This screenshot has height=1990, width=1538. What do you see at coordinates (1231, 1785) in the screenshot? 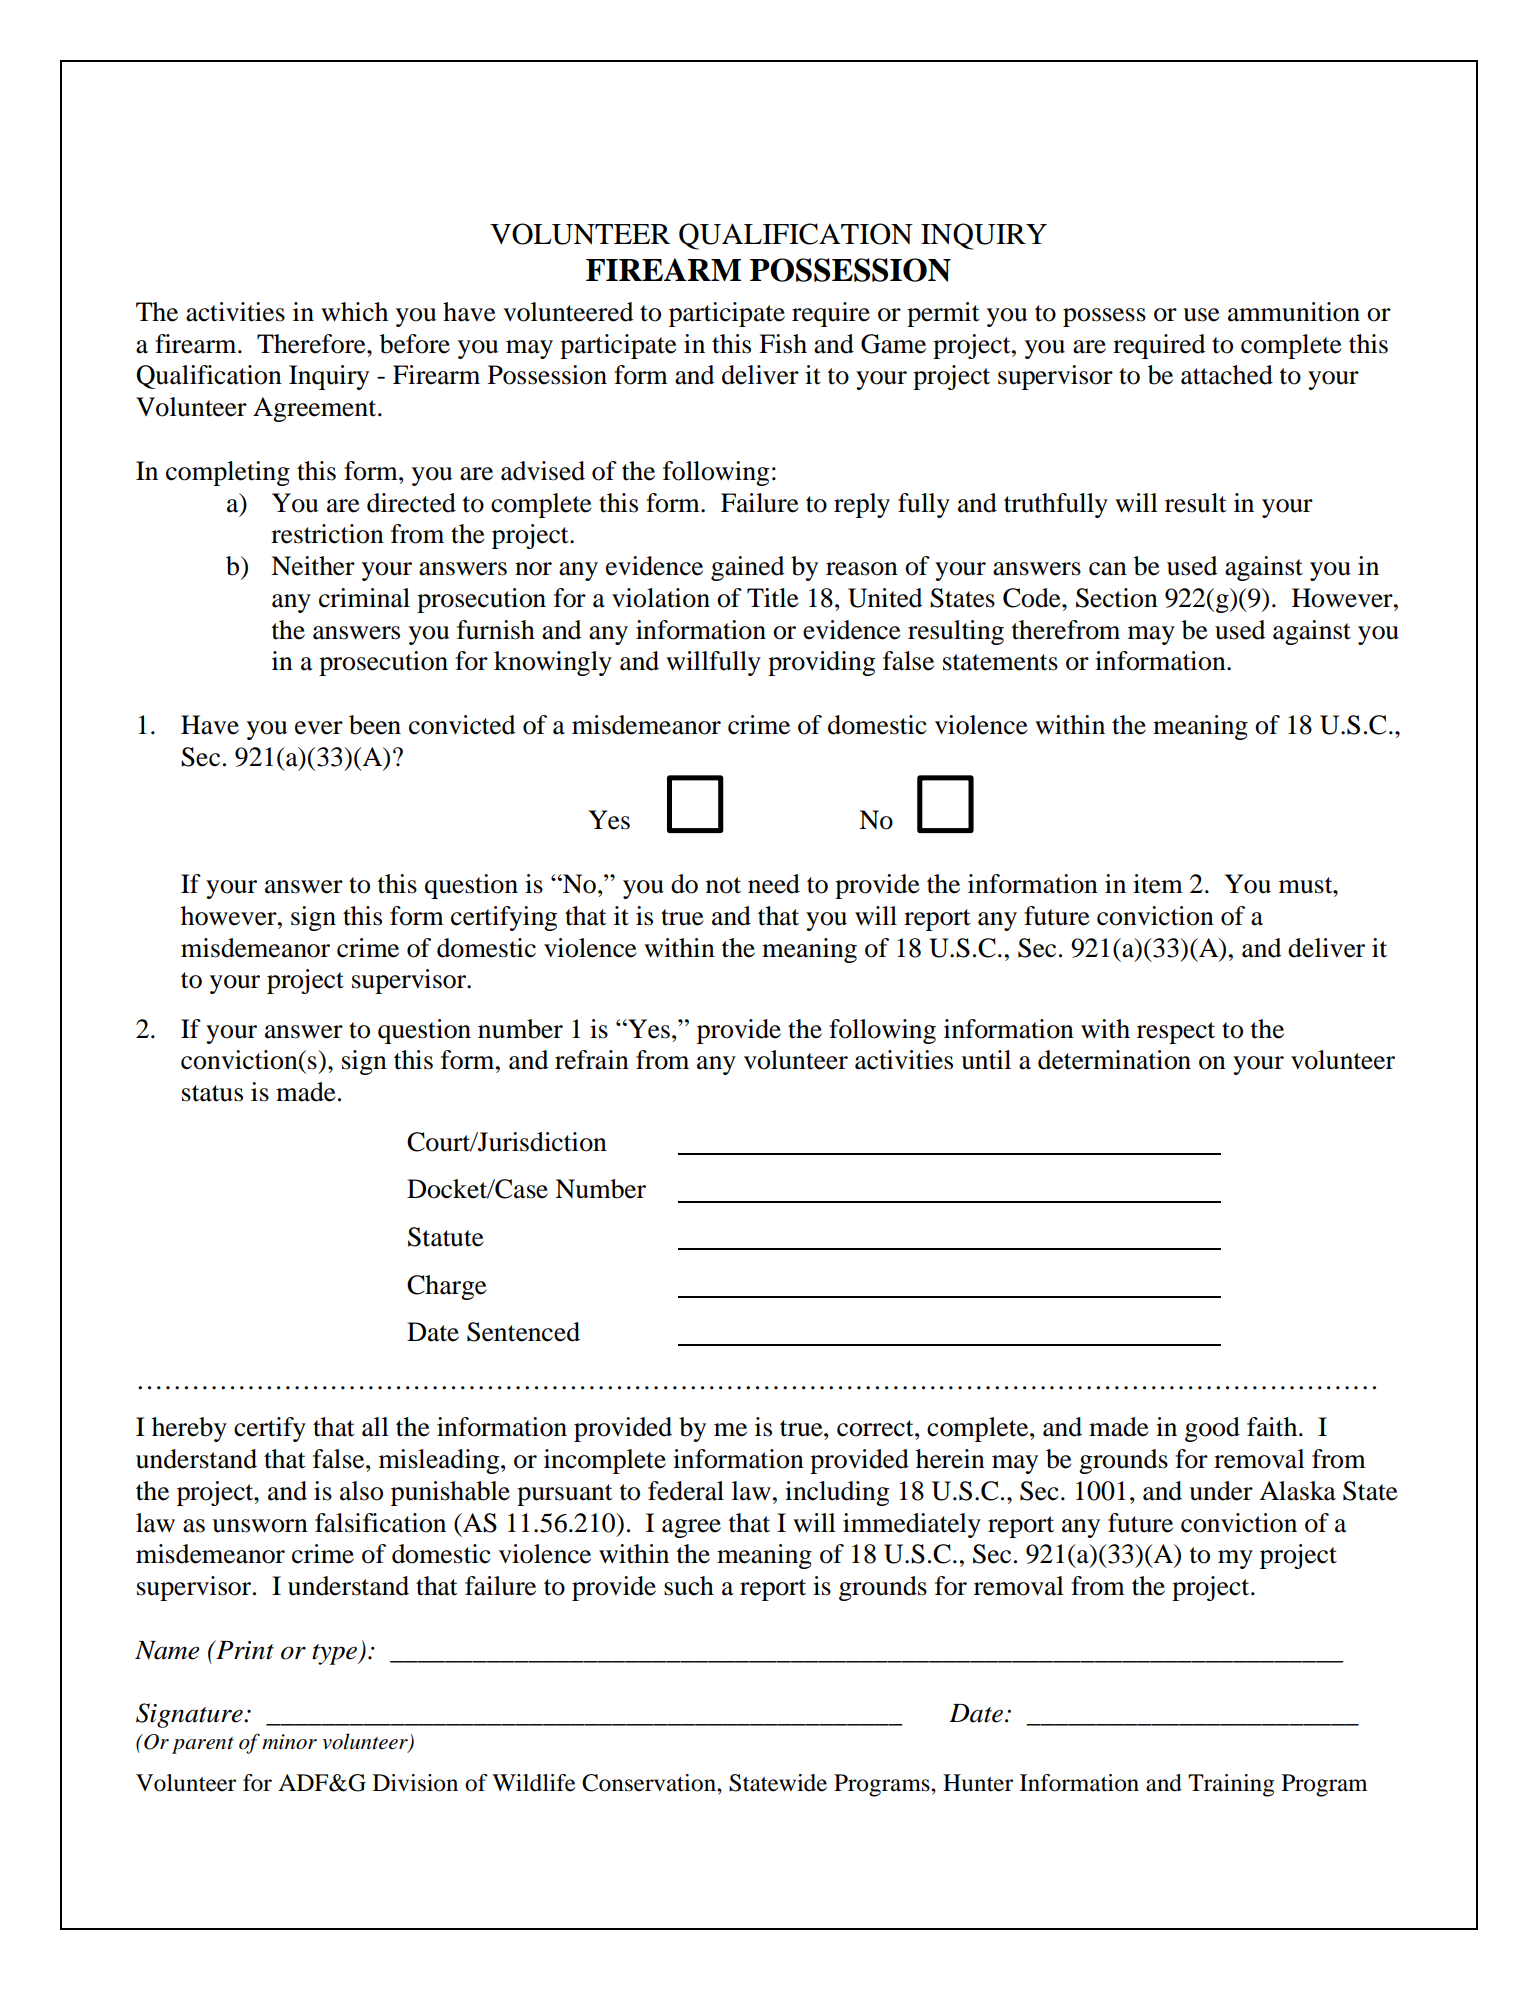
I see `Training` at bounding box center [1231, 1785].
